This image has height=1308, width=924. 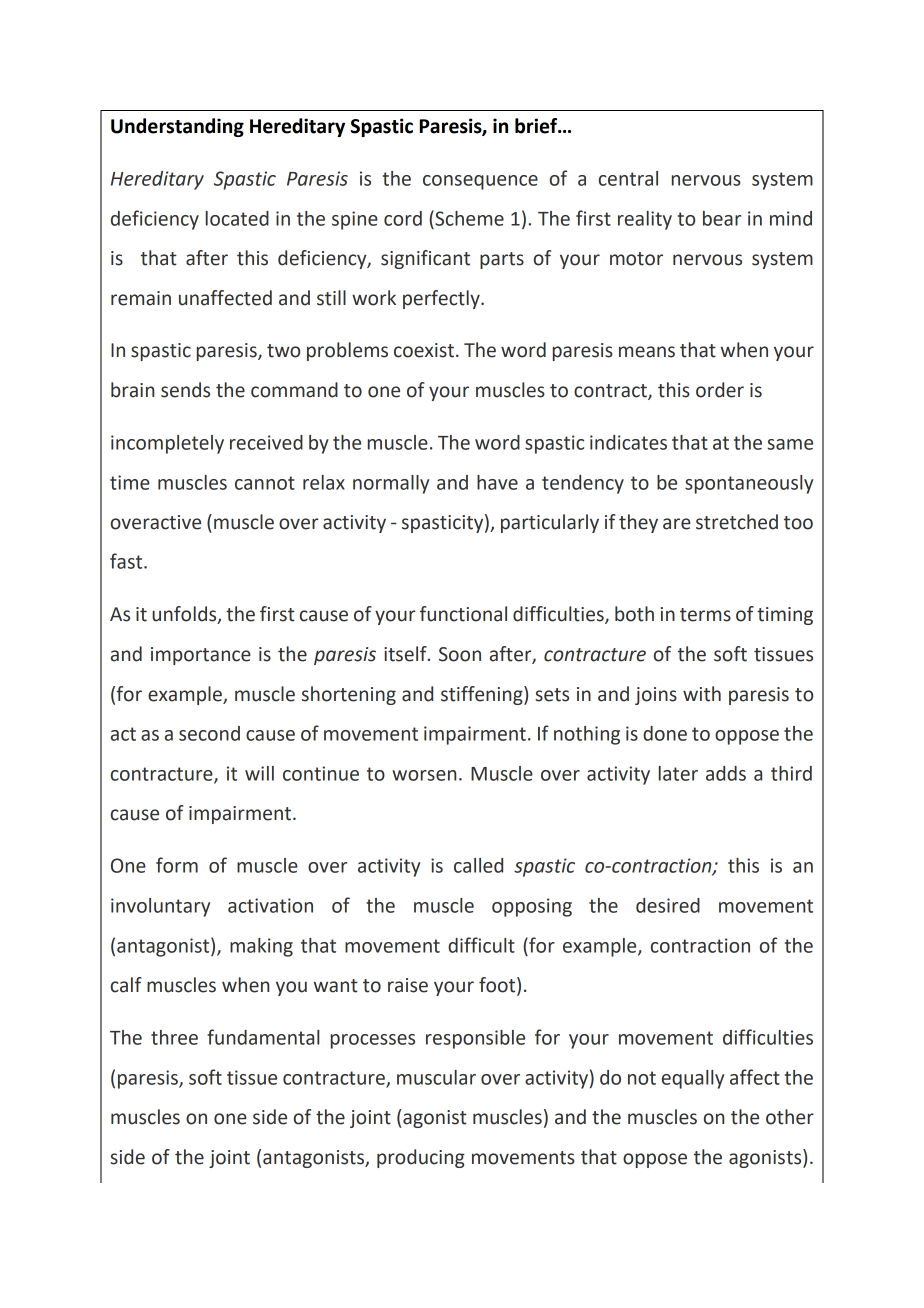 I want to click on will, so click(x=259, y=773).
